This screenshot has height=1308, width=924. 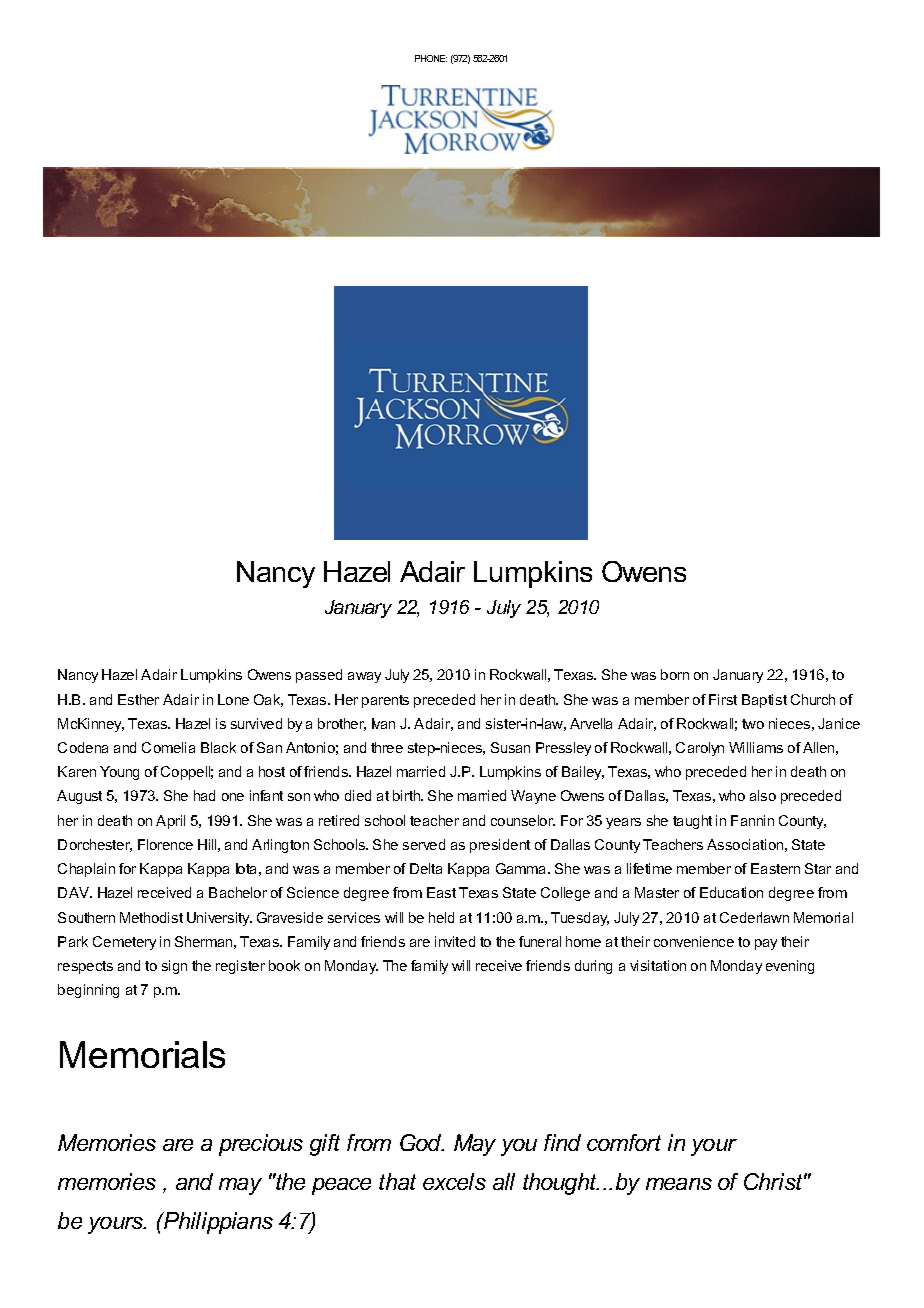 I want to click on served, so click(x=424, y=844).
